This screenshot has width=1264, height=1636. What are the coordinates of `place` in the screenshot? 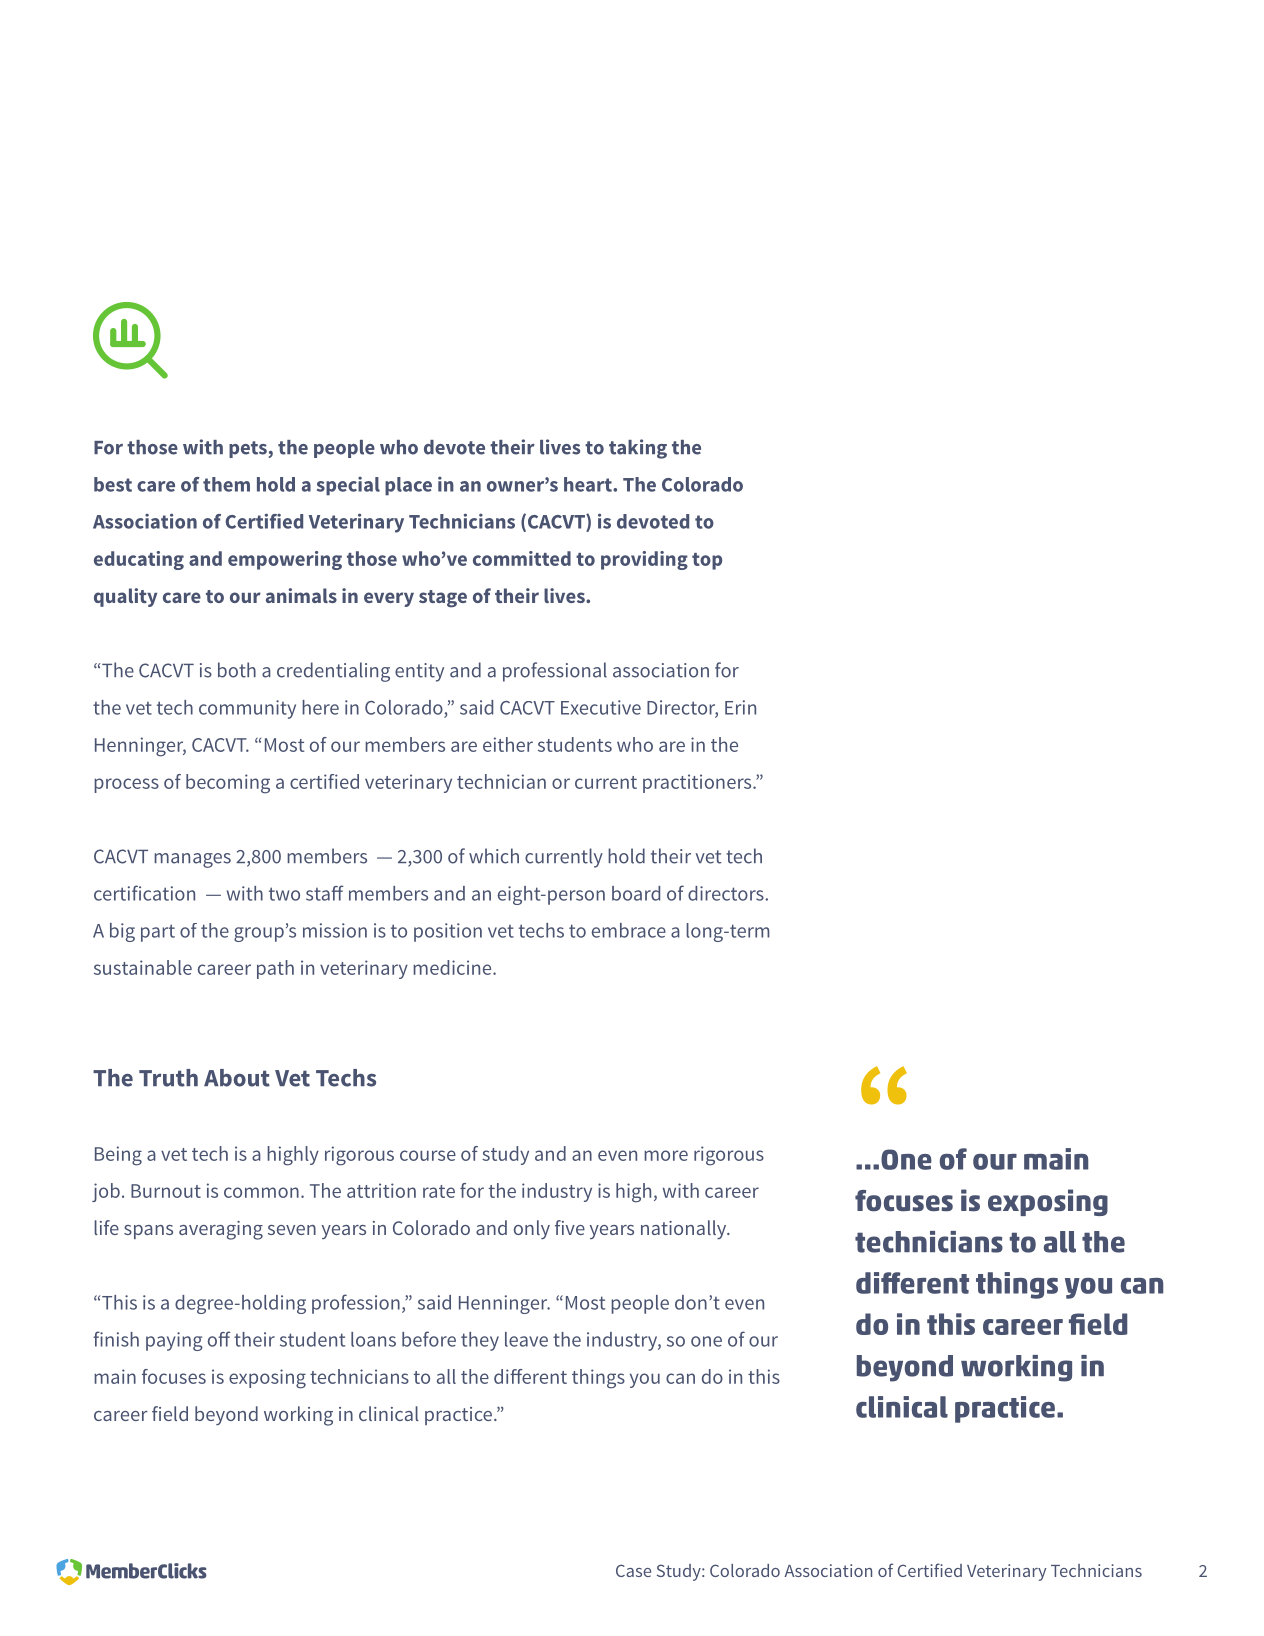 It's located at (408, 486).
